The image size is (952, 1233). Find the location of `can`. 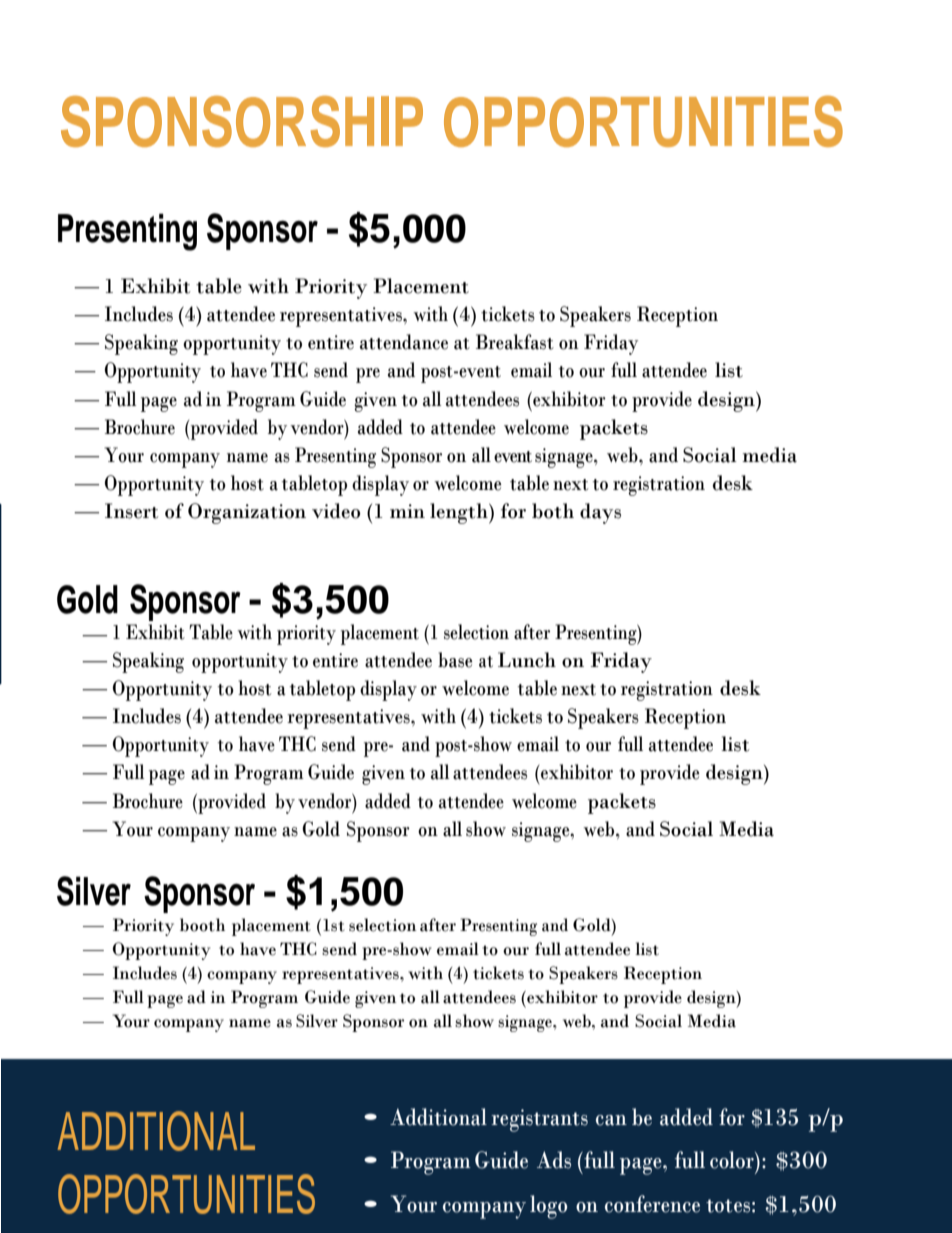

can is located at coordinates (611, 1120).
